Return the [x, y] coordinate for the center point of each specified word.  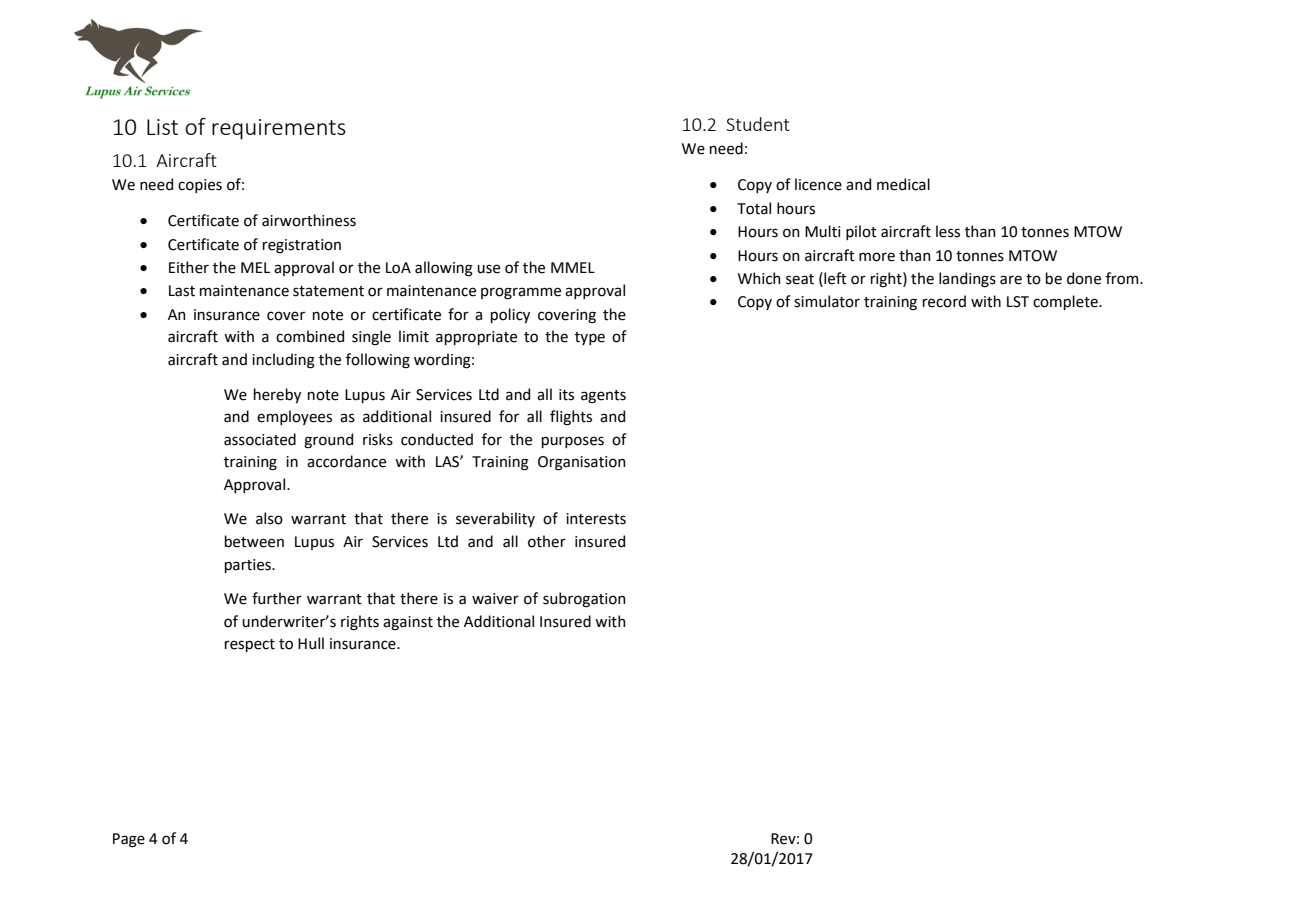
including [283, 361]
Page [129, 840]
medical [903, 184]
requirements [279, 129]
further [277, 598]
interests [596, 519]
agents [603, 397]
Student [758, 124]
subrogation [584, 600]
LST [1018, 302]
